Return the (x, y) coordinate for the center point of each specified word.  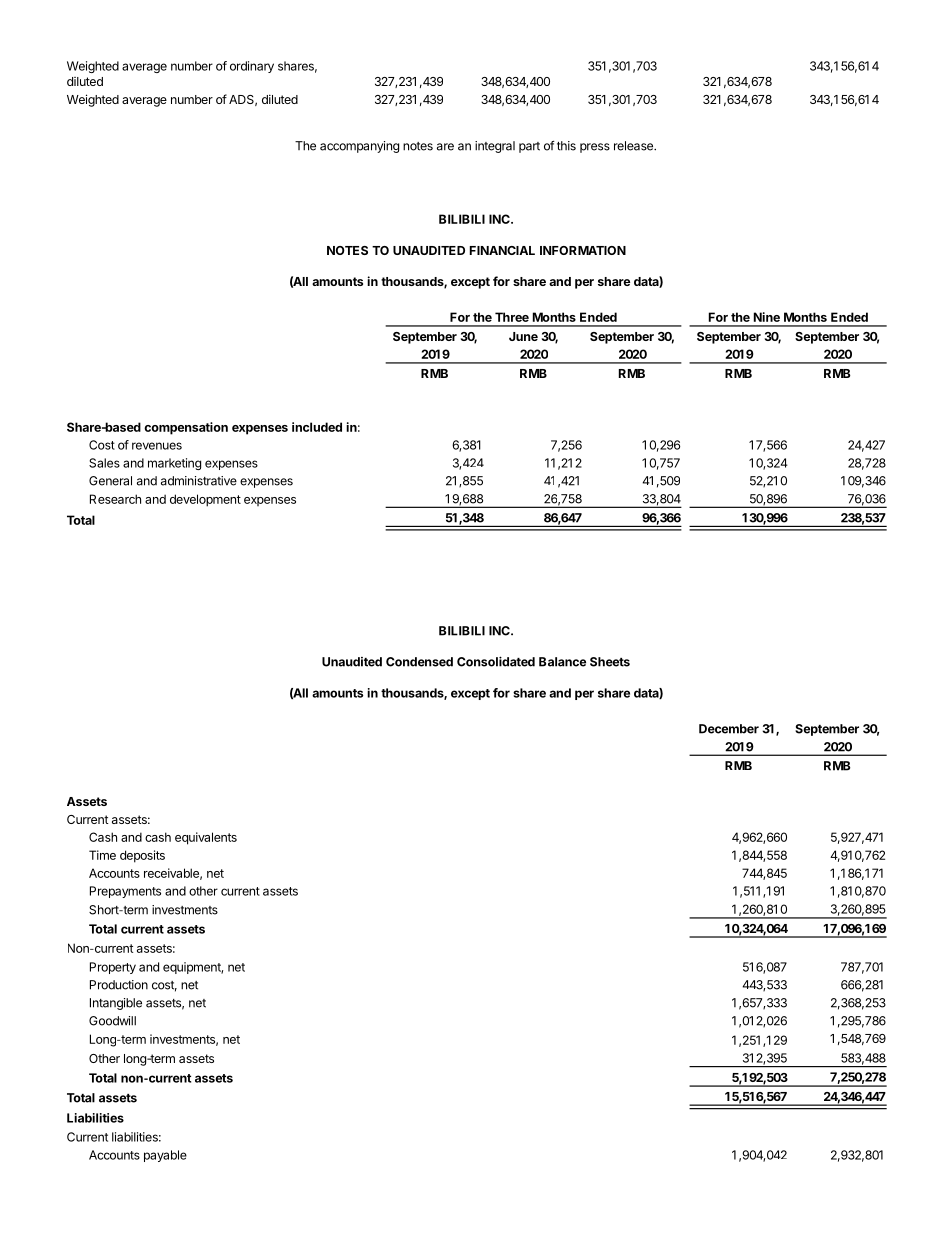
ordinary (252, 67)
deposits (142, 856)
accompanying (359, 147)
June (523, 336)
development (205, 500)
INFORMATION (583, 250)
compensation (186, 428)
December (729, 729)
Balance (562, 662)
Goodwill (112, 1021)
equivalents (206, 838)
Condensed (419, 662)
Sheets (610, 662)
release (634, 146)
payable (165, 1156)
